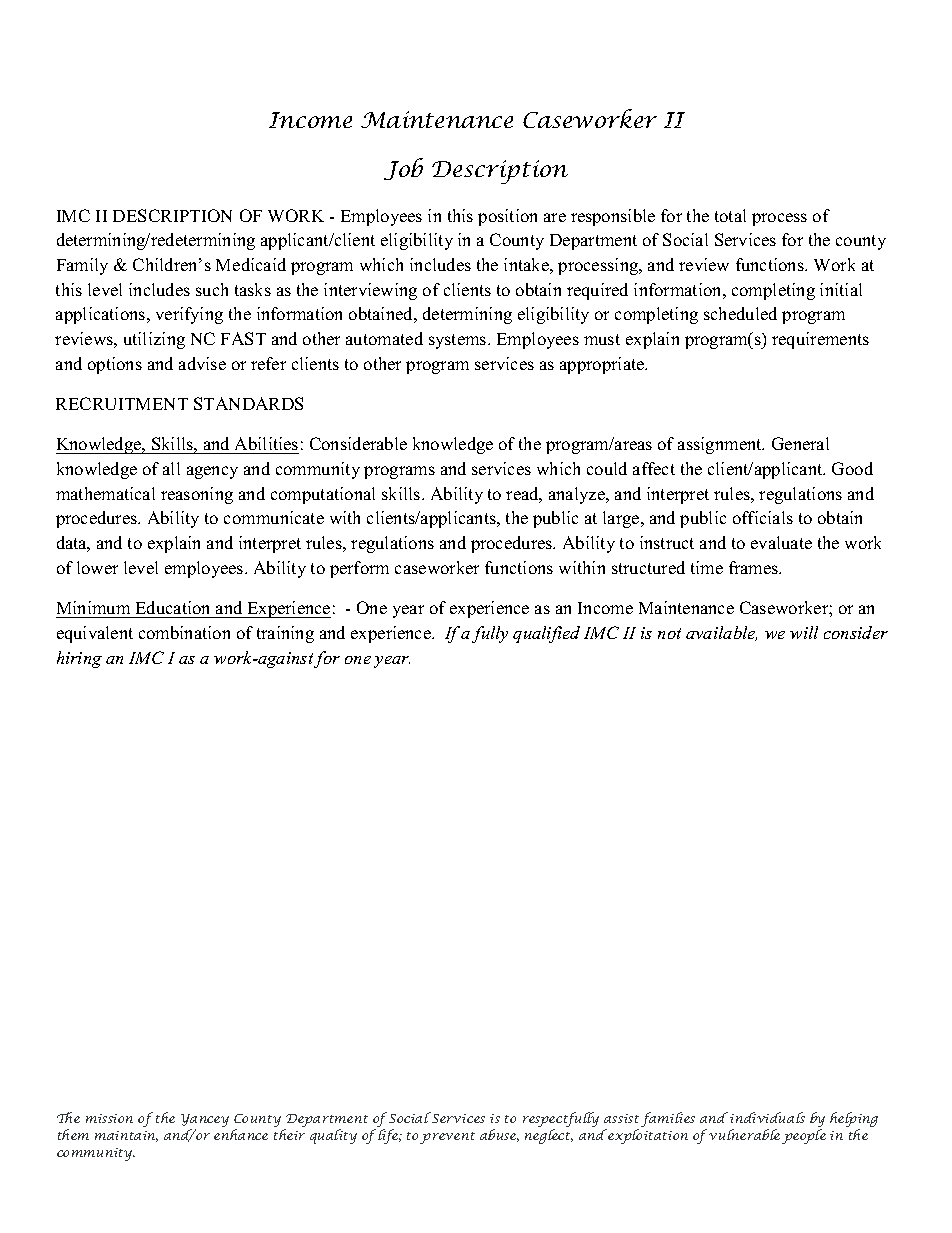 The height and width of the document is (1233, 952). What do you see at coordinates (251, 264) in the document?
I see `Medicaid` at bounding box center [251, 264].
